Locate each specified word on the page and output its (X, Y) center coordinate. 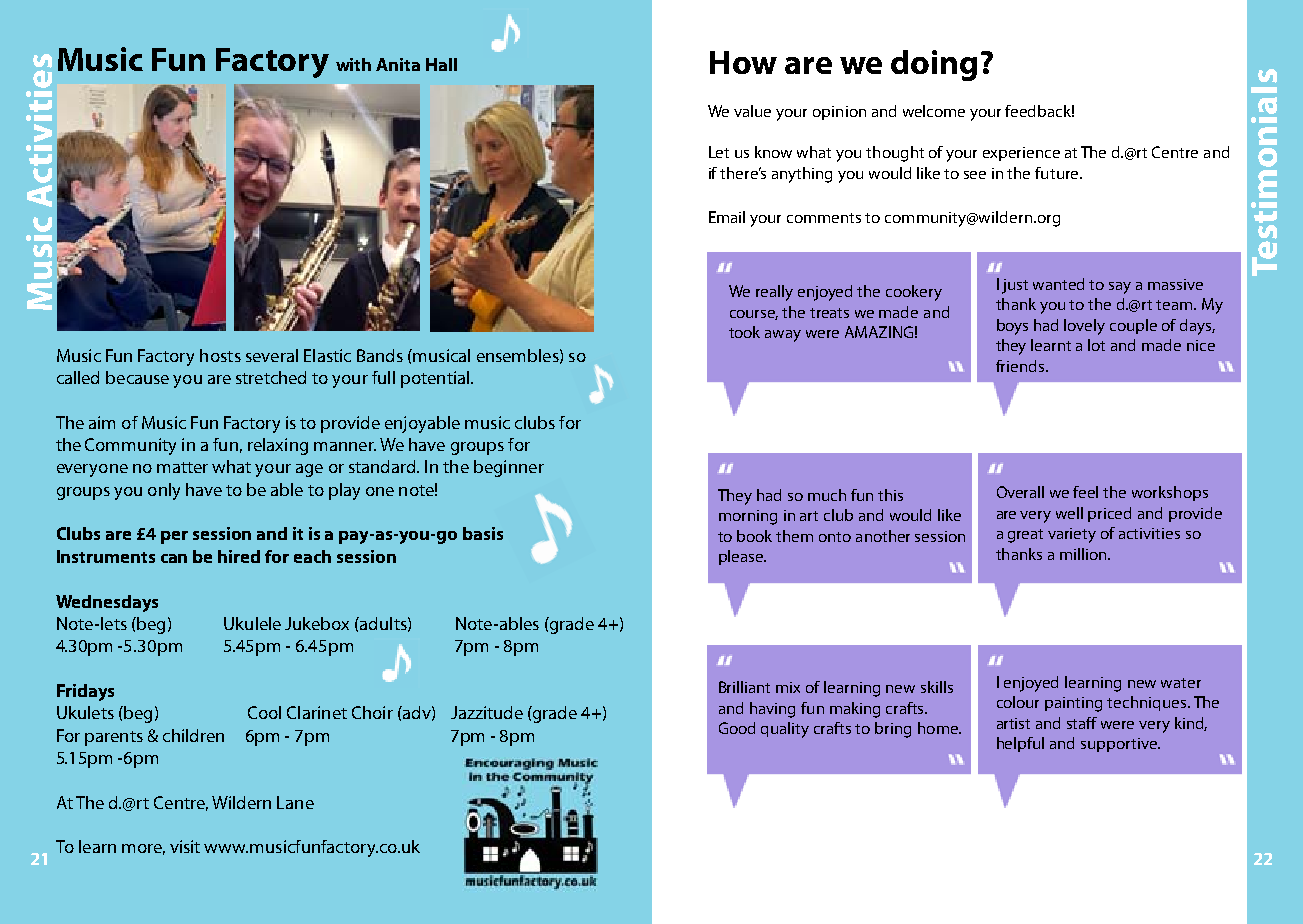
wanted (1058, 284)
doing (934, 65)
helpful (1020, 744)
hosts (220, 355)
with (353, 64)
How (743, 62)
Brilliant (744, 687)
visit (185, 846)
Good (737, 728)
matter (182, 467)
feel (1085, 492)
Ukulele (252, 623)
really (774, 293)
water (1181, 683)
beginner (509, 468)
